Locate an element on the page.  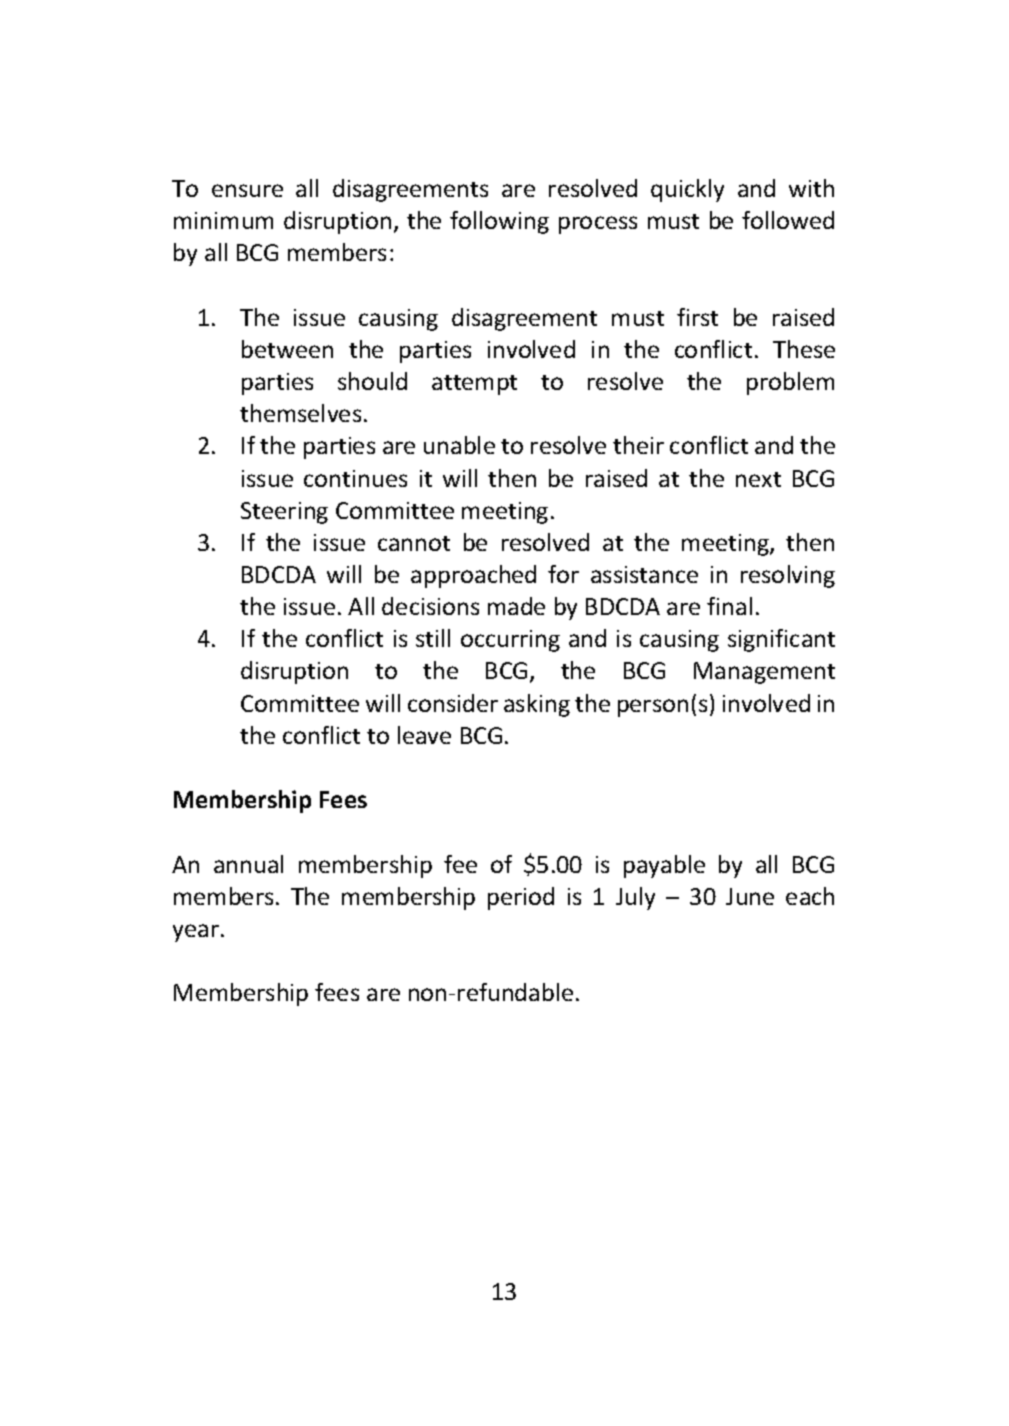
annual is located at coordinates (248, 864).
